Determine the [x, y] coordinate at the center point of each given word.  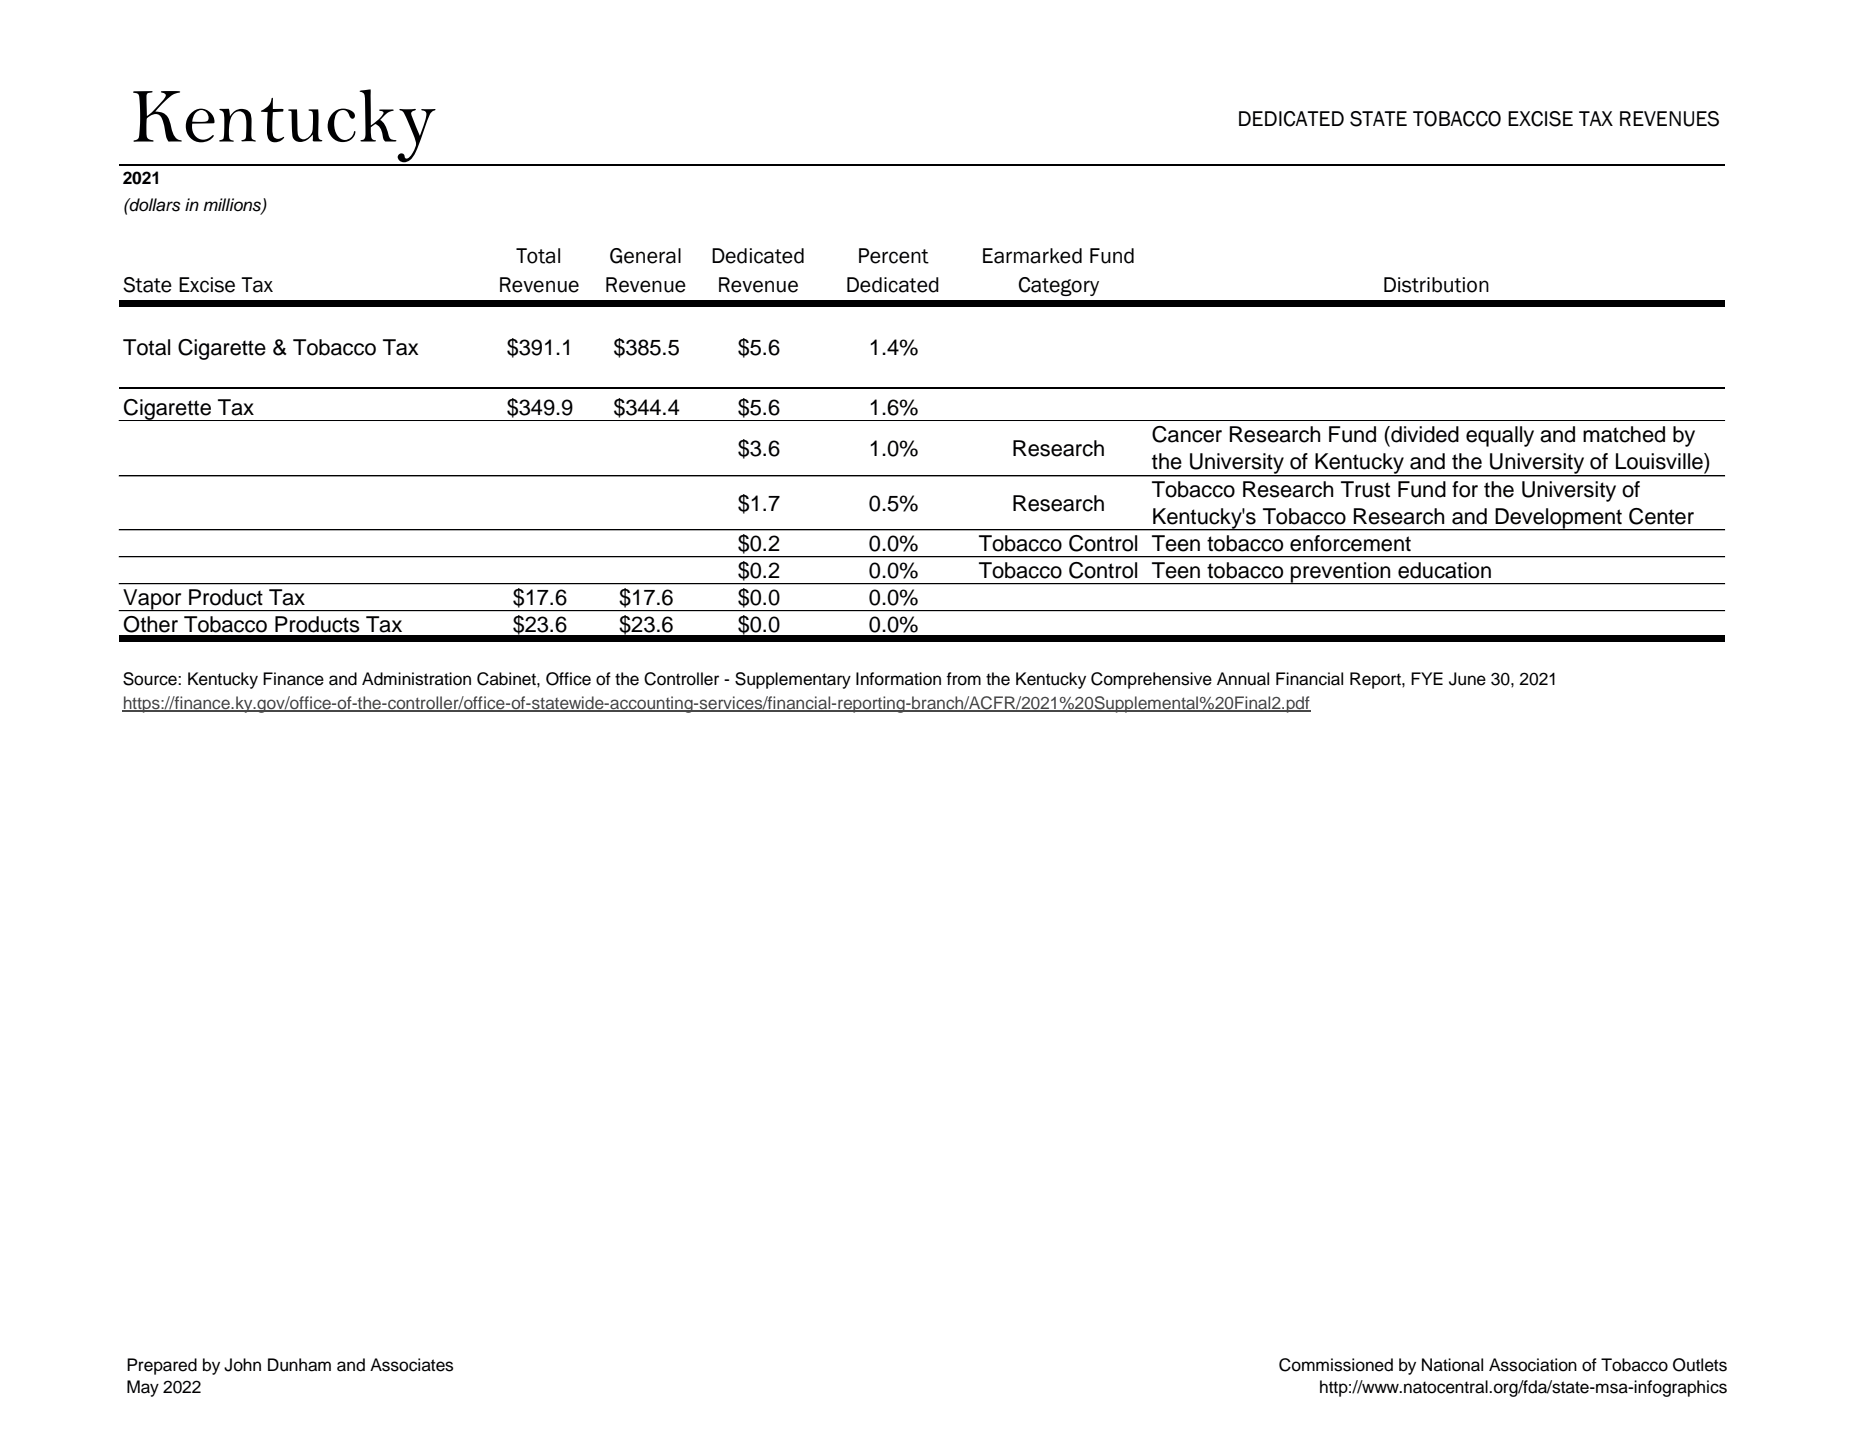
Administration [416, 679]
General [645, 256]
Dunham [299, 1365]
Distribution [1436, 285]
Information [898, 679]
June [1467, 679]
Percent [894, 256]
